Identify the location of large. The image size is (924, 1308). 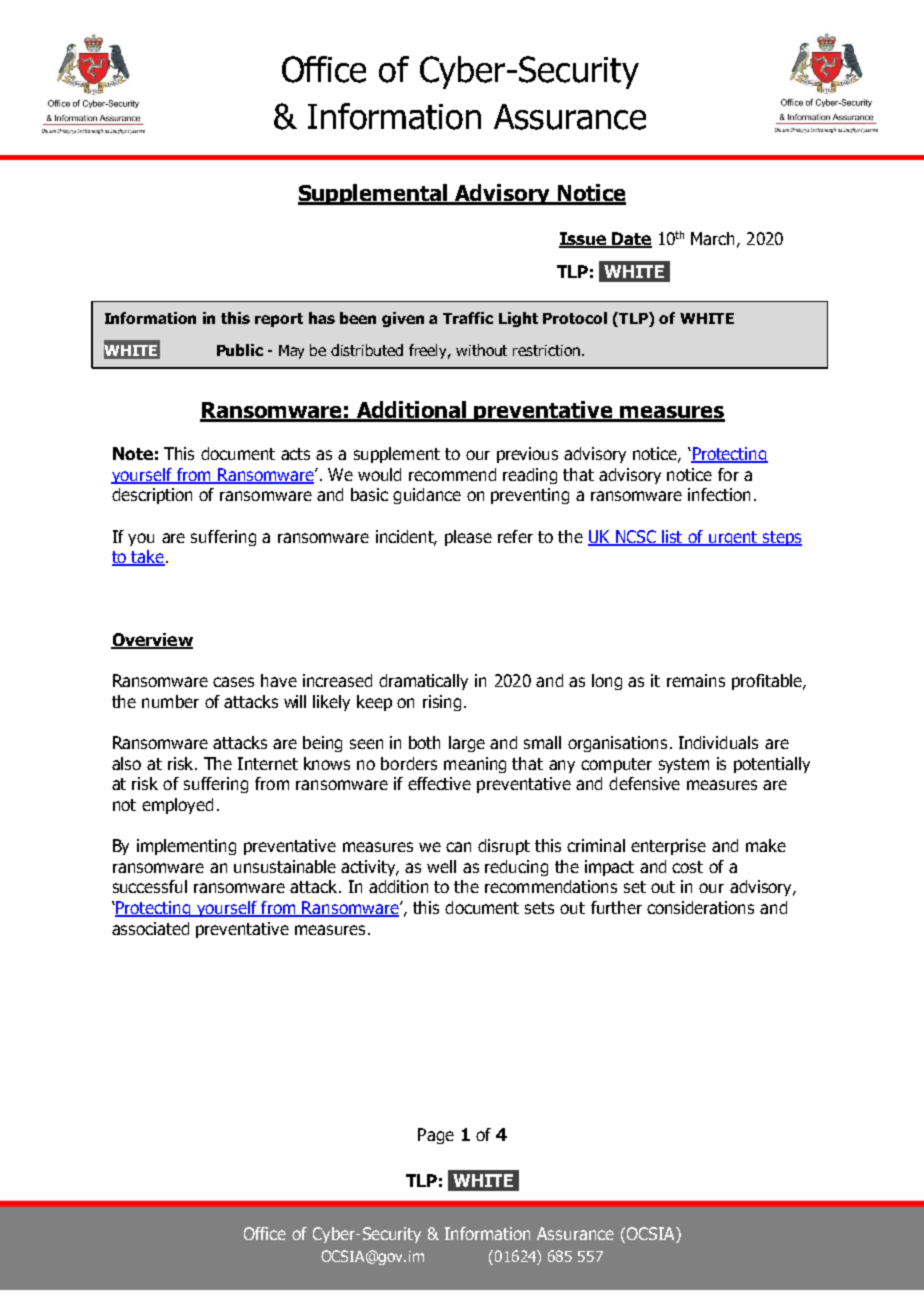
(467, 744).
